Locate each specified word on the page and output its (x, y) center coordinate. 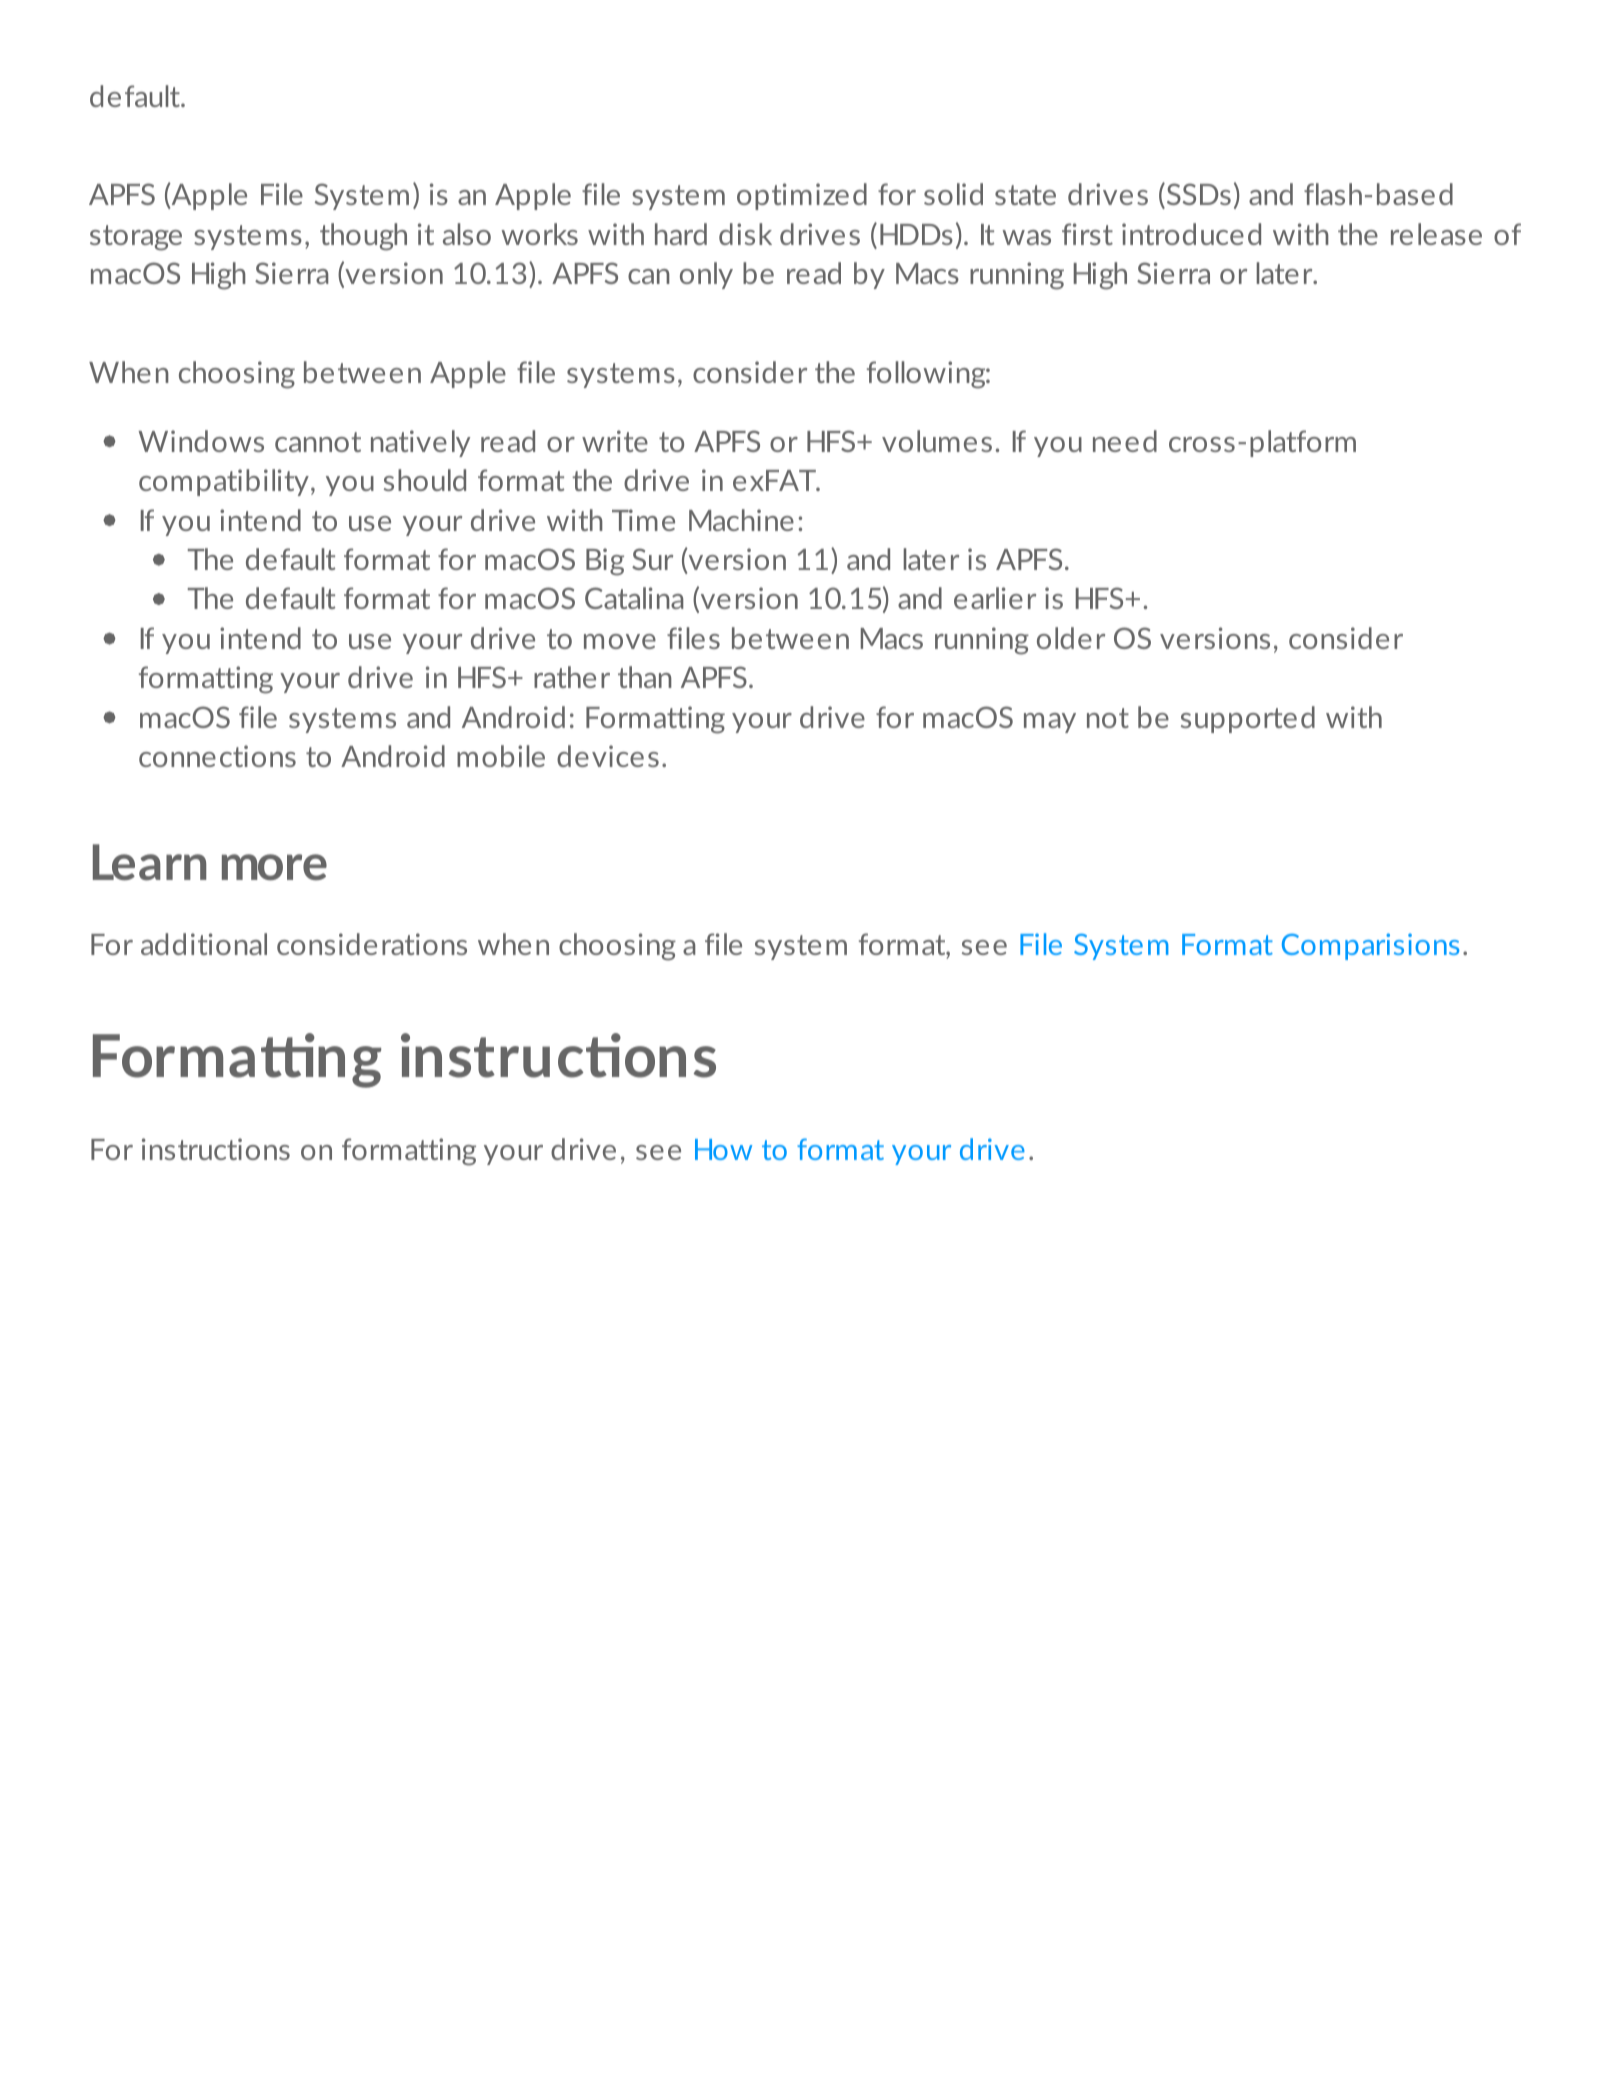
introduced (1191, 234)
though (363, 237)
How (723, 1149)
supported (1248, 719)
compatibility (224, 482)
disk (745, 234)
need (1125, 441)
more (274, 867)
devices (608, 756)
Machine (741, 520)
